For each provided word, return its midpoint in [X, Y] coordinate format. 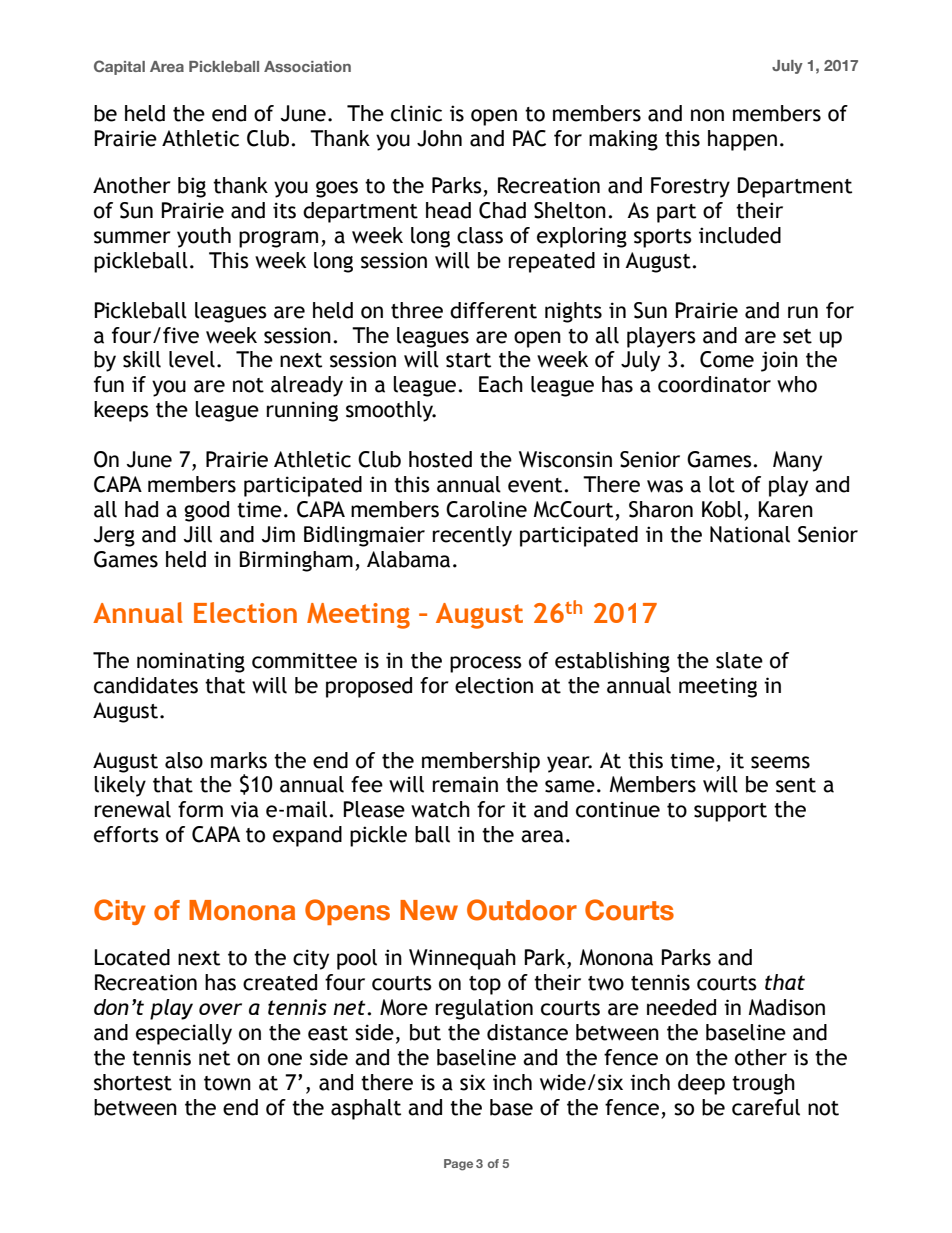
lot [722, 484]
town [227, 1083]
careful [766, 1107]
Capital [119, 67]
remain [465, 784]
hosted [440, 459]
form [200, 809]
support [730, 812]
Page [458, 1165]
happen [742, 140]
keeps [121, 411]
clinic [416, 113]
